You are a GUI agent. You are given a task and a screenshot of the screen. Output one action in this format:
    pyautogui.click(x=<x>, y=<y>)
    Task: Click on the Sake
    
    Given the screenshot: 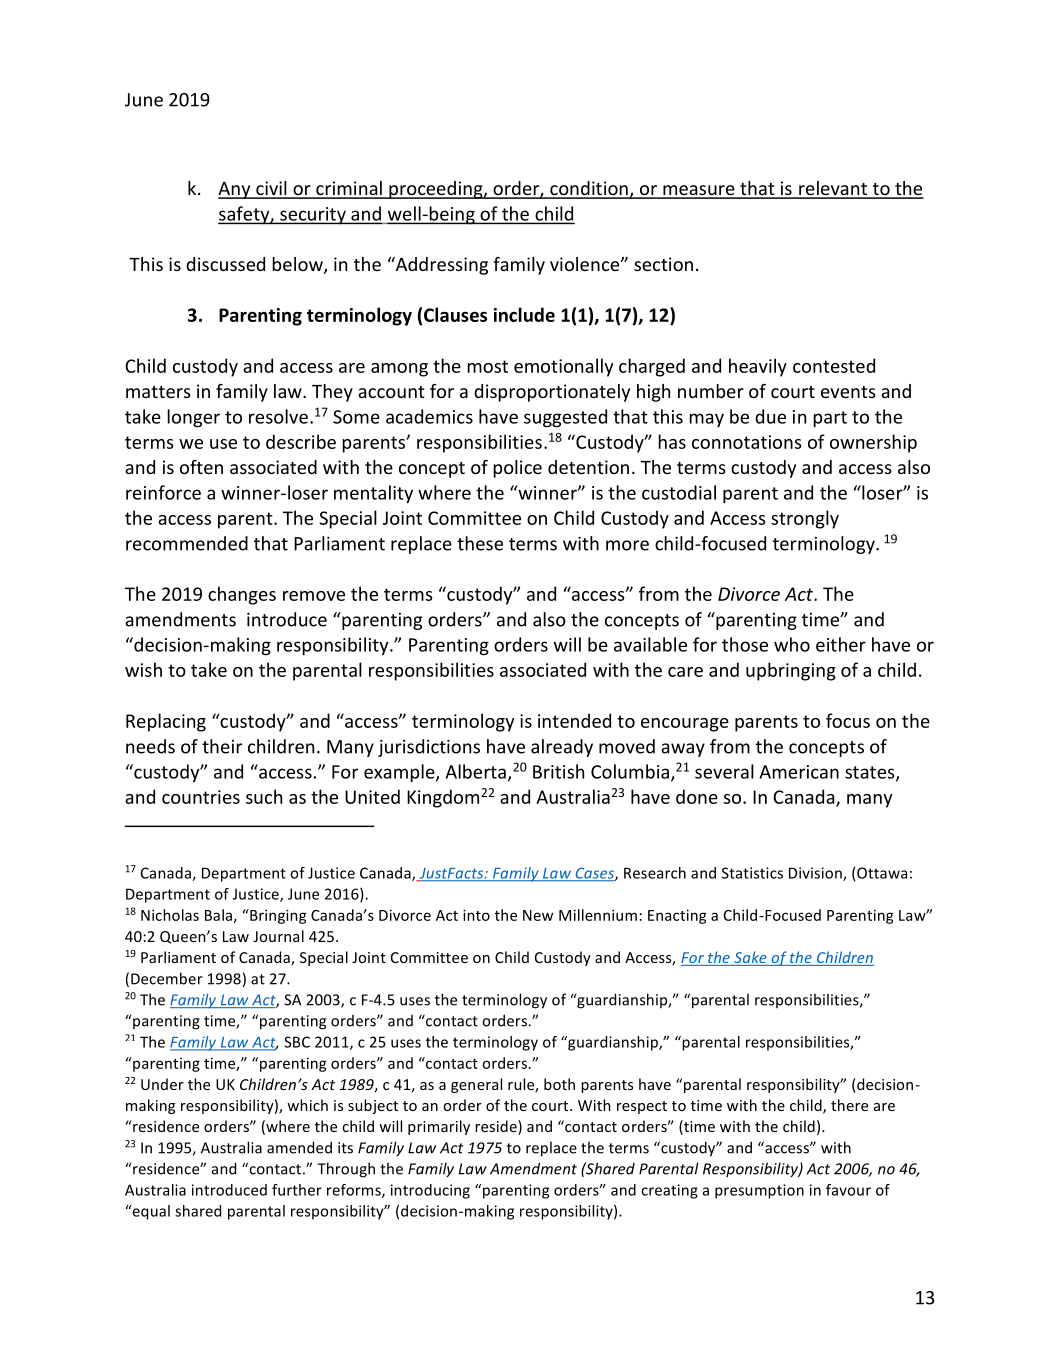 What is the action you would take?
    pyautogui.click(x=750, y=958)
